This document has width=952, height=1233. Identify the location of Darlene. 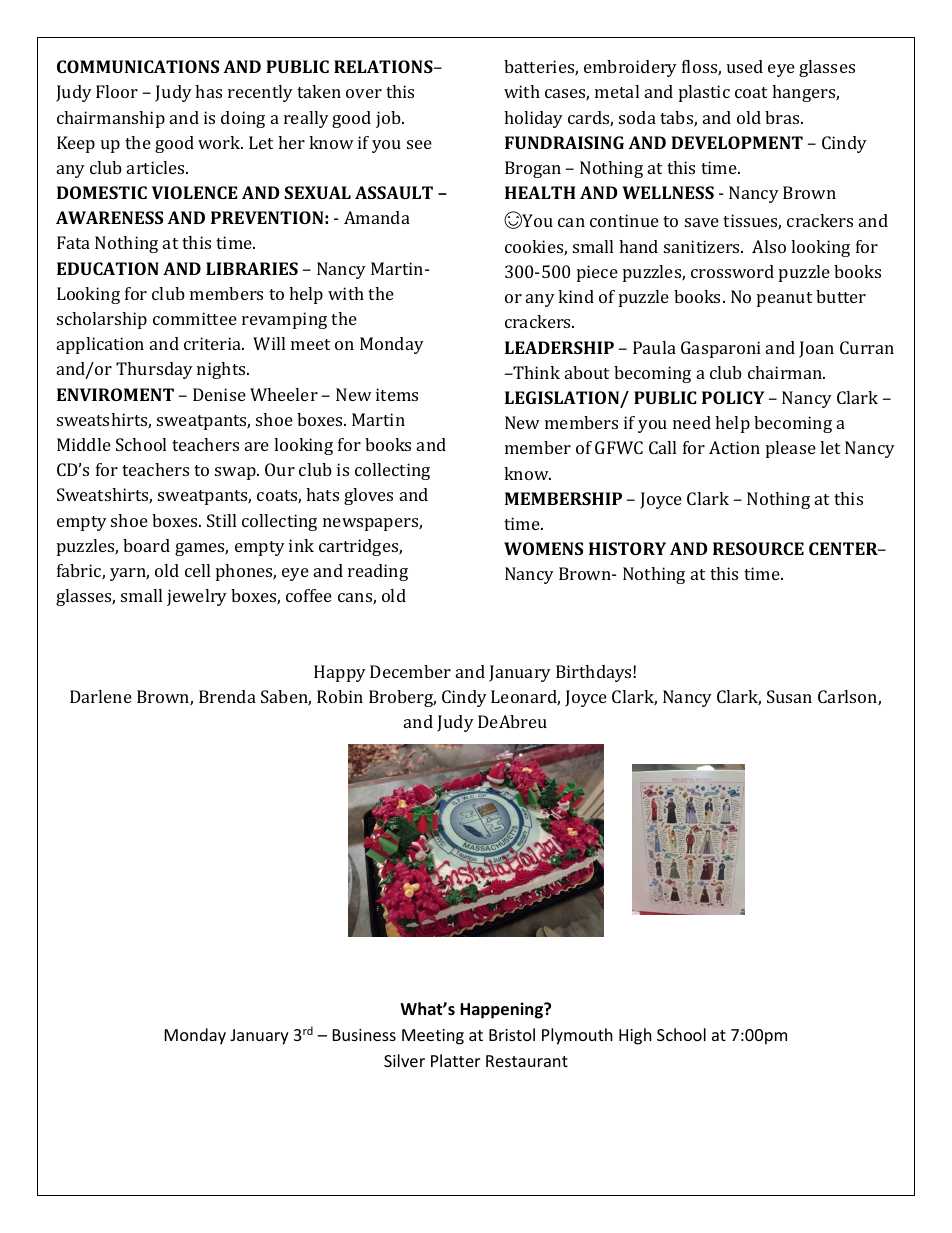
(101, 696).
